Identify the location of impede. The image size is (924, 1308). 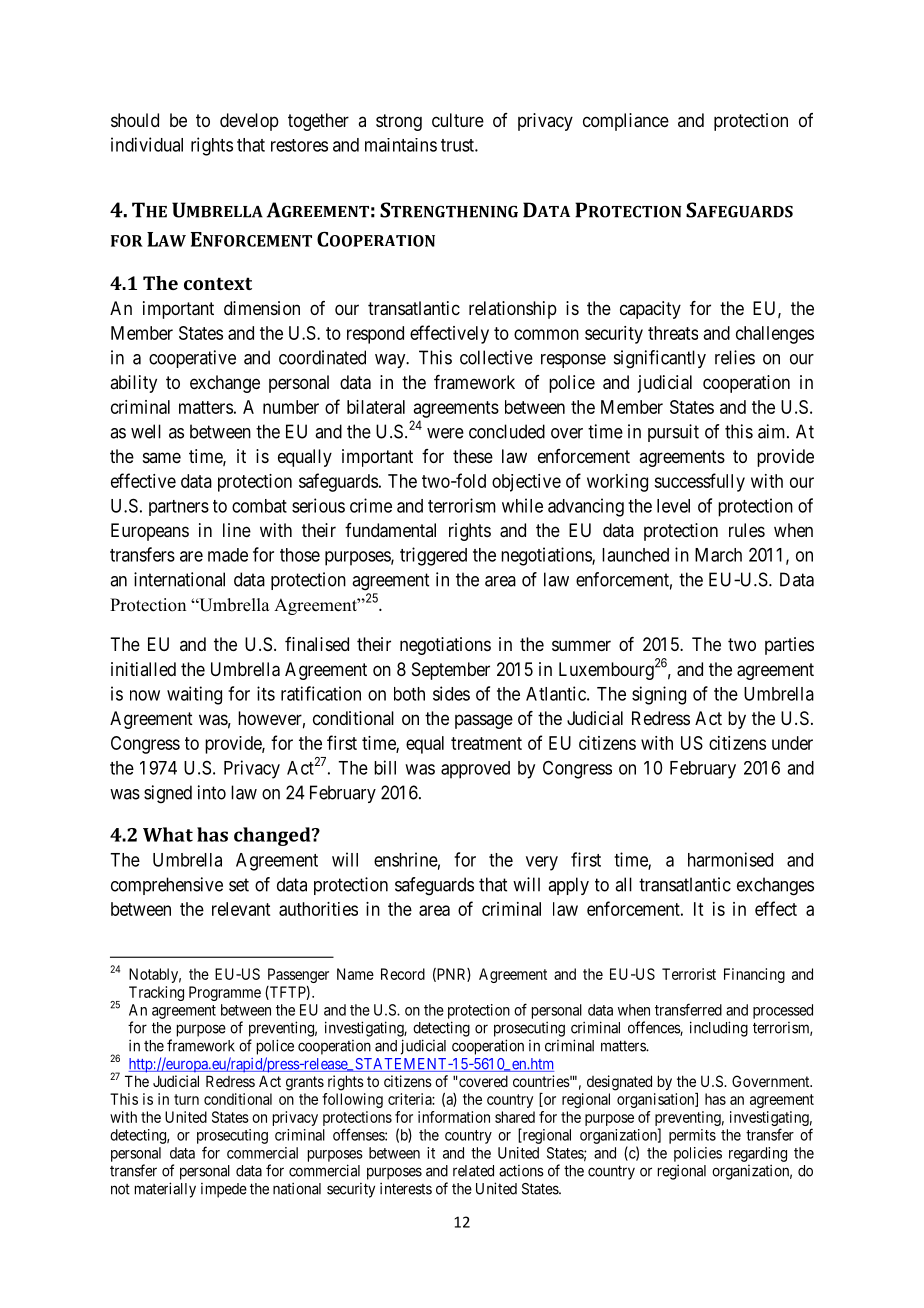
(224, 1190).
